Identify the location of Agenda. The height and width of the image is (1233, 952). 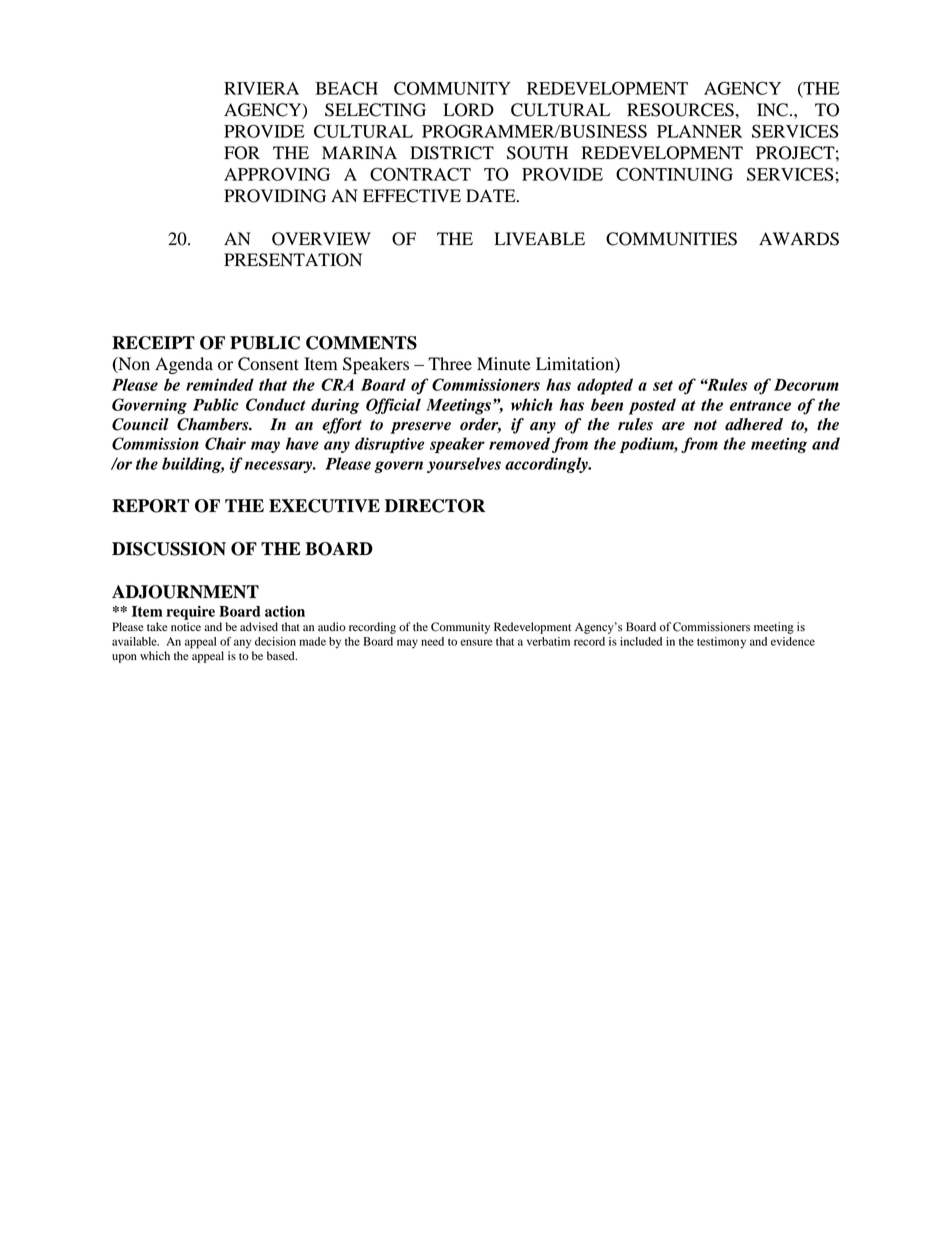
(184, 365).
